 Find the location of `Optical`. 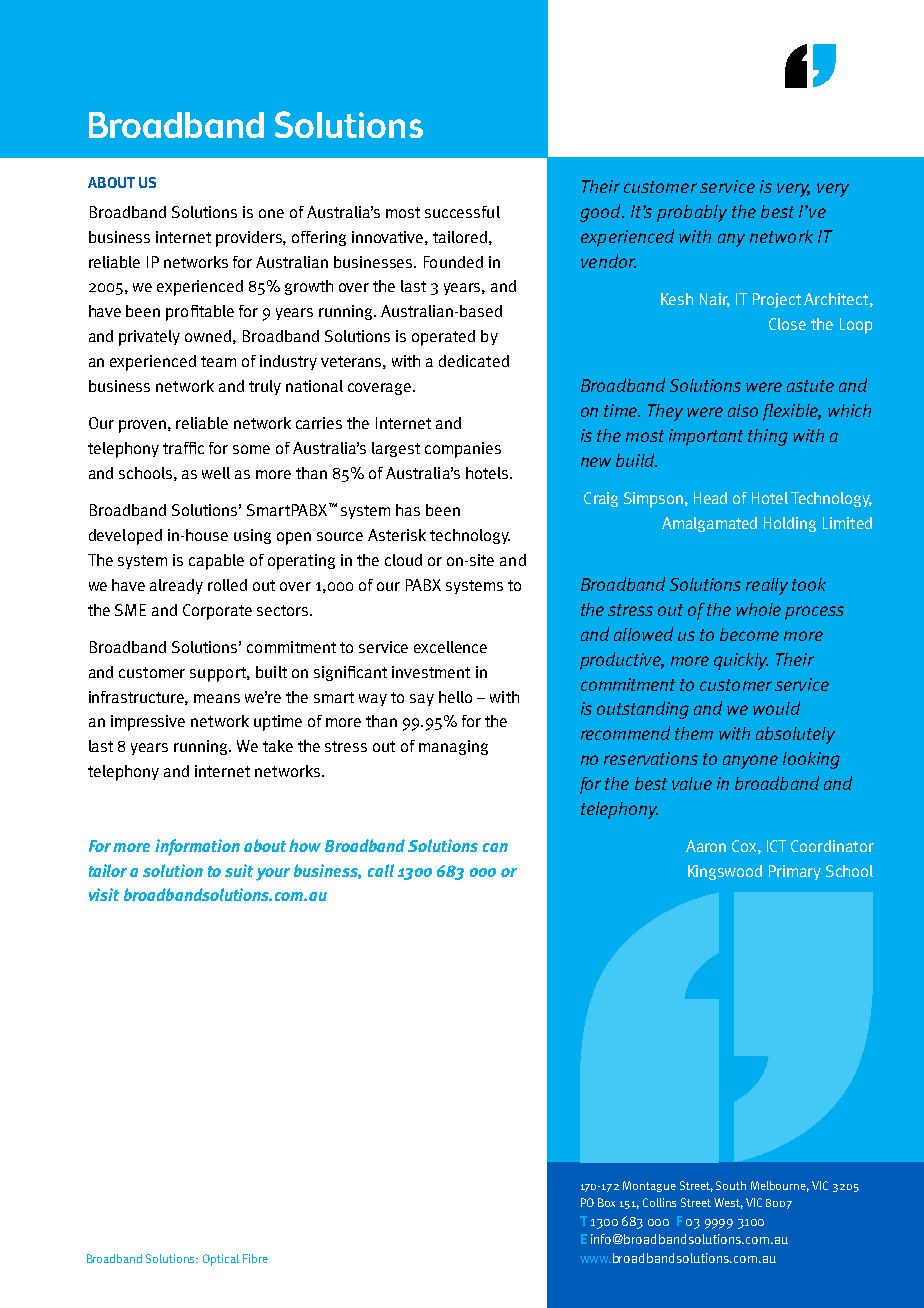

Optical is located at coordinates (221, 1260).
